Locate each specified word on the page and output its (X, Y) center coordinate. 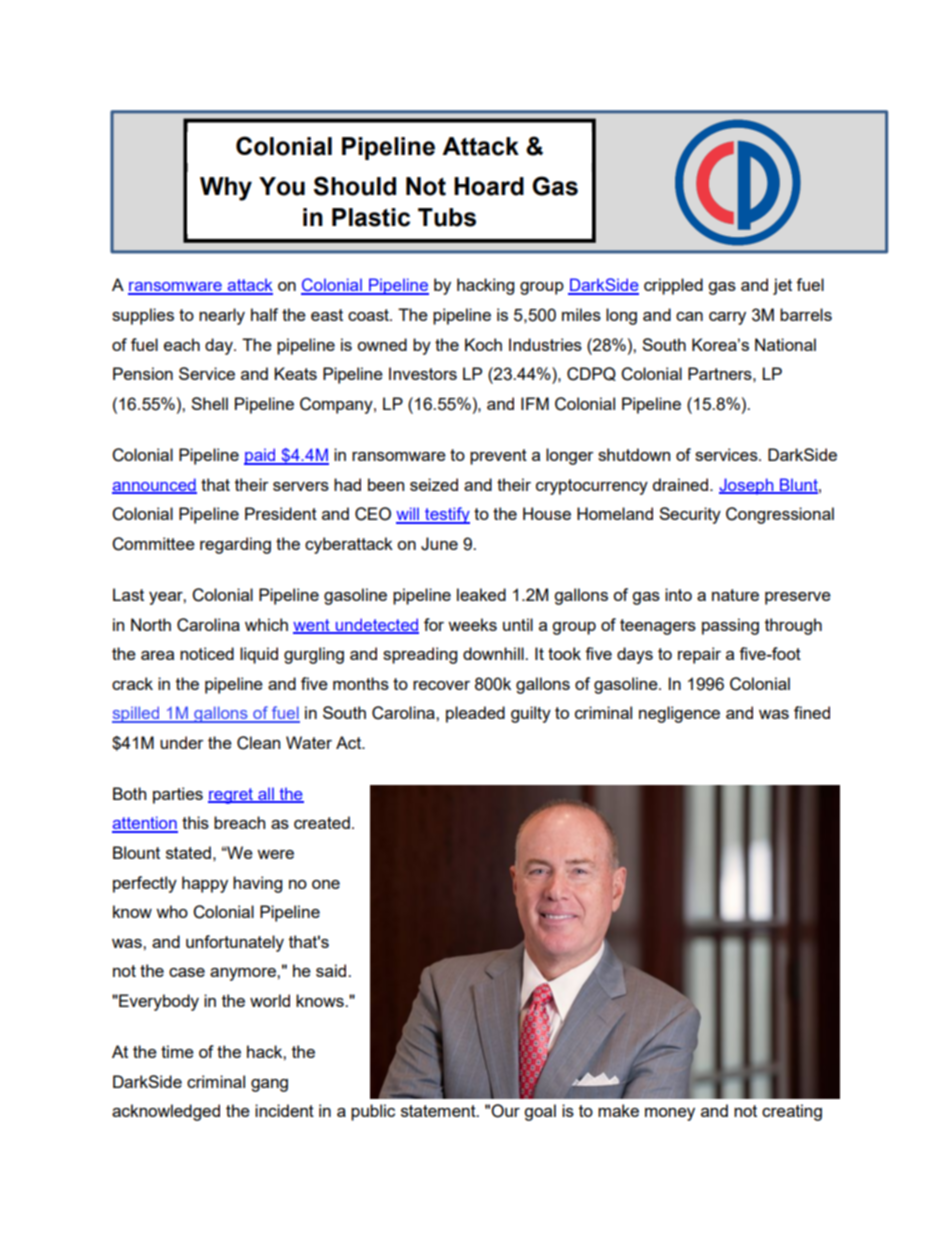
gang (269, 1085)
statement (439, 1111)
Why (226, 189)
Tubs (447, 217)
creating (792, 1112)
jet (782, 286)
